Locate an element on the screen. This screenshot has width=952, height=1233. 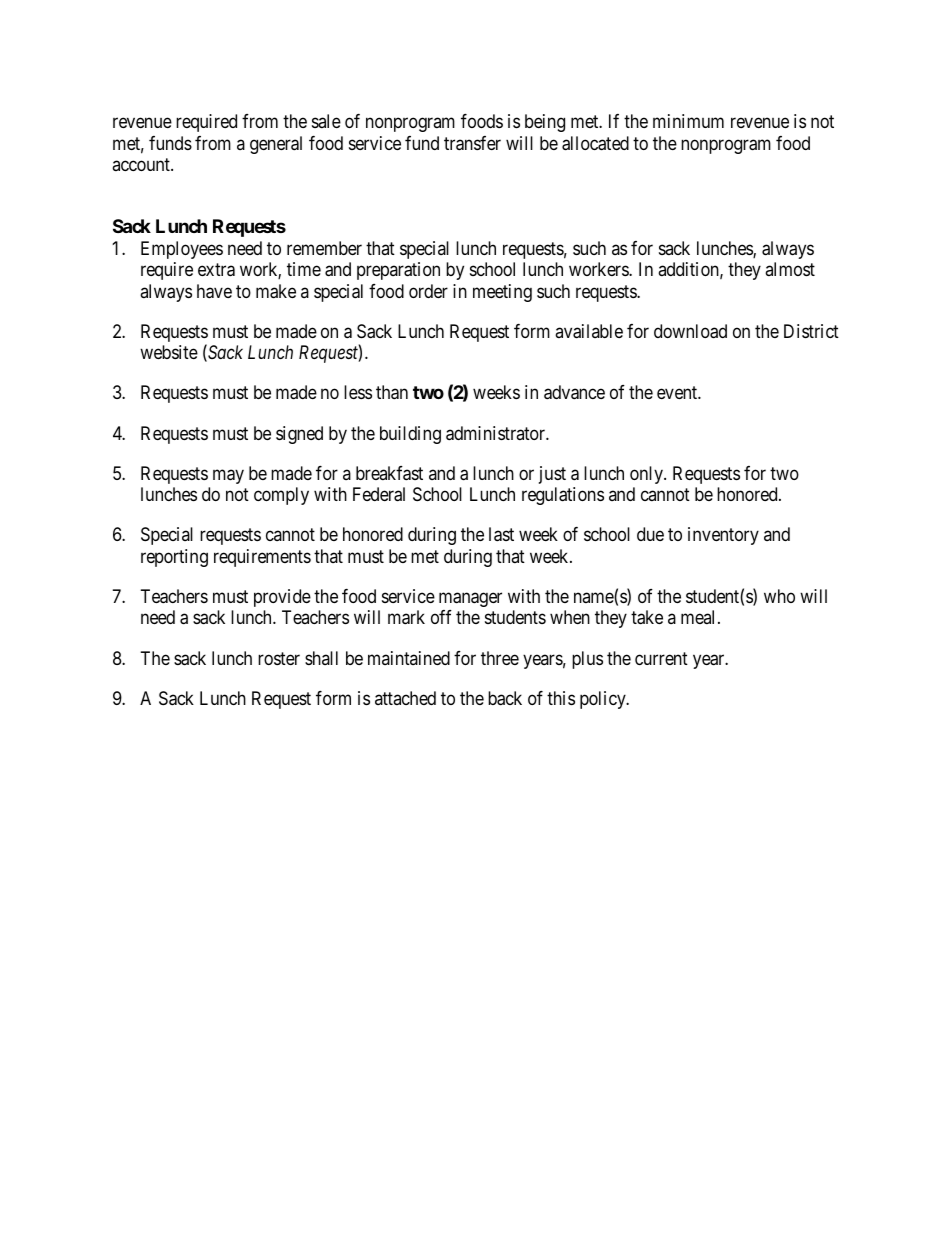
minimum is located at coordinates (688, 121).
